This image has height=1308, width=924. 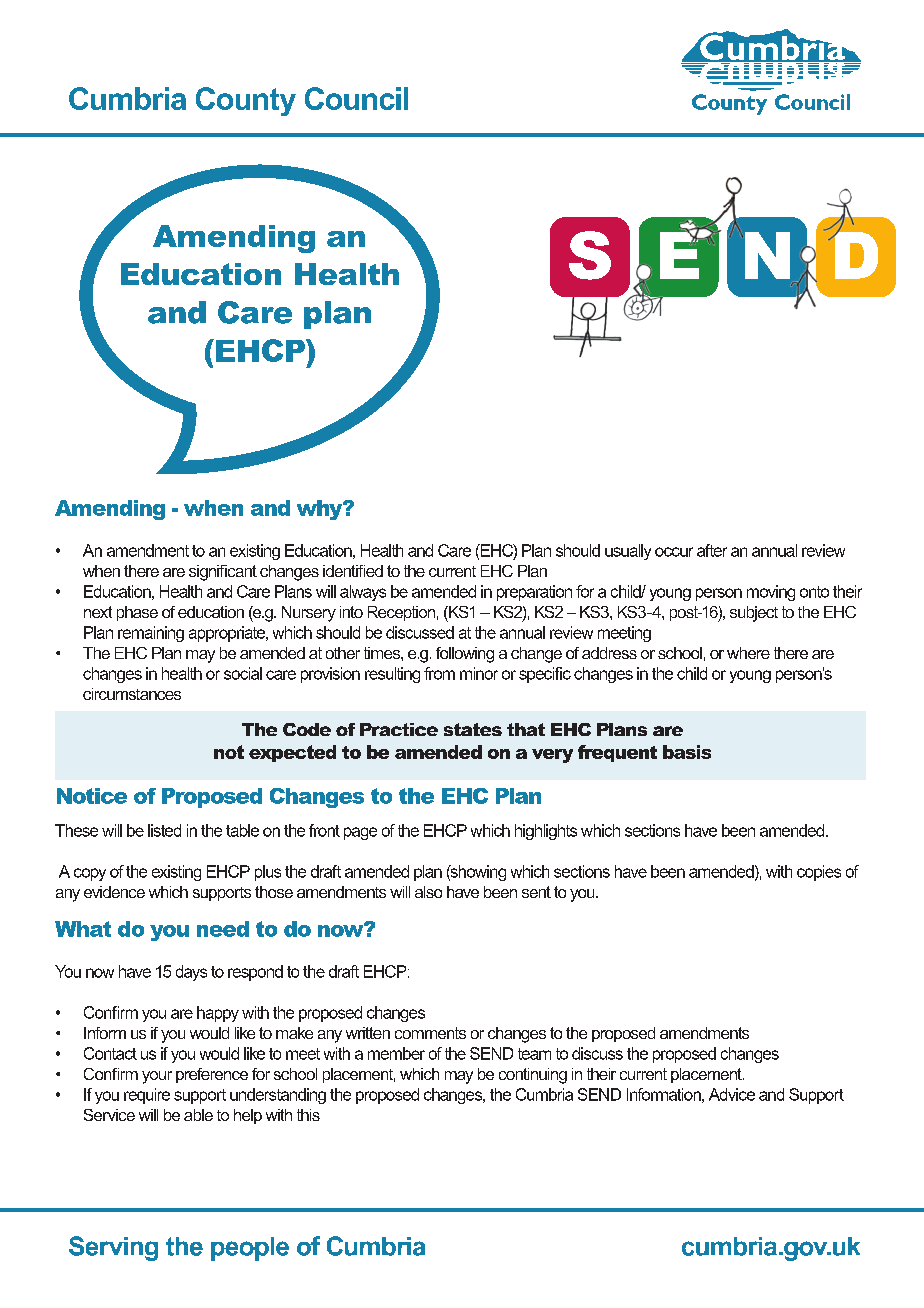 What do you see at coordinates (674, 552) in the image?
I see `occur` at bounding box center [674, 552].
